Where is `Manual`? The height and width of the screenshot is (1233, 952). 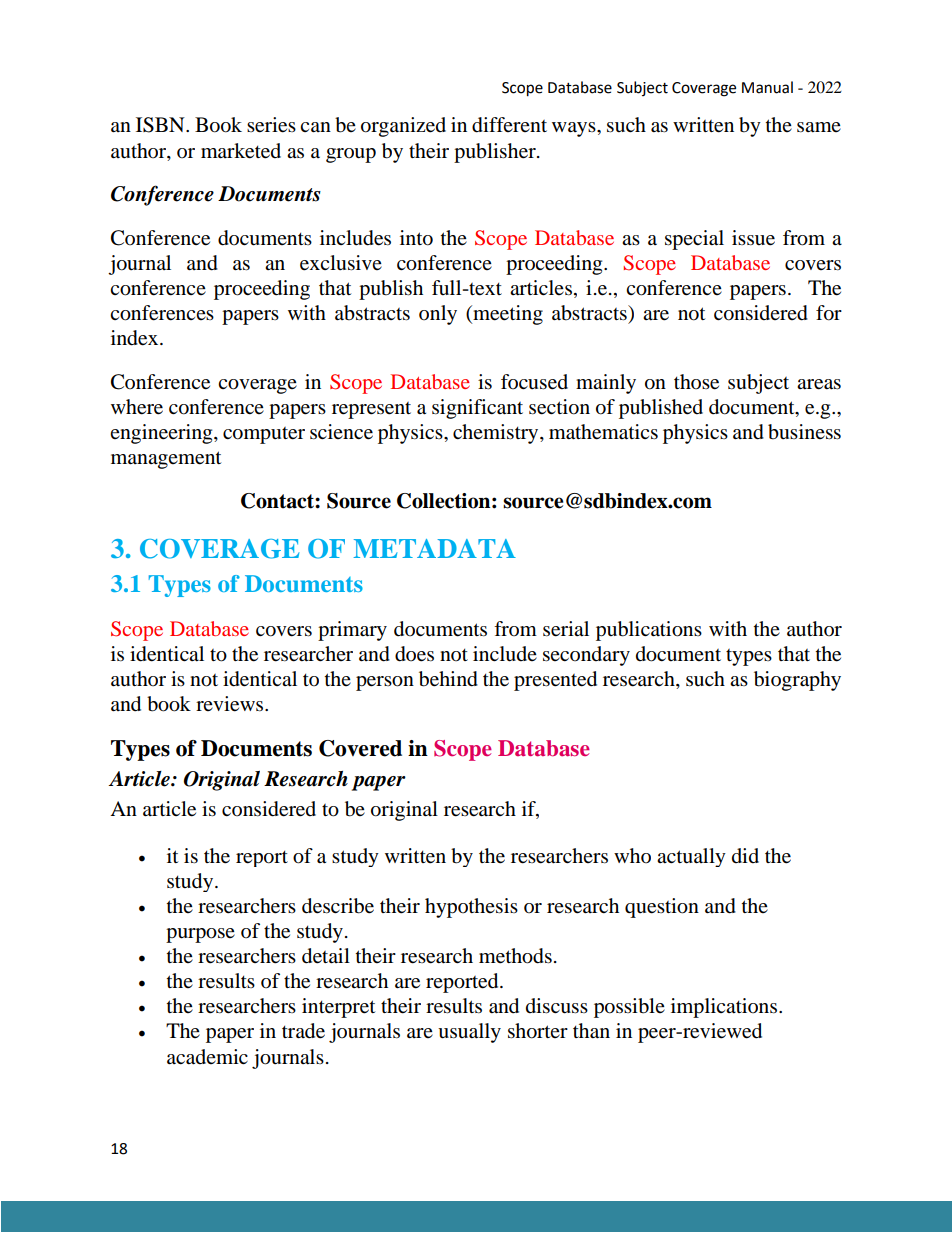
Manual is located at coordinates (767, 87).
